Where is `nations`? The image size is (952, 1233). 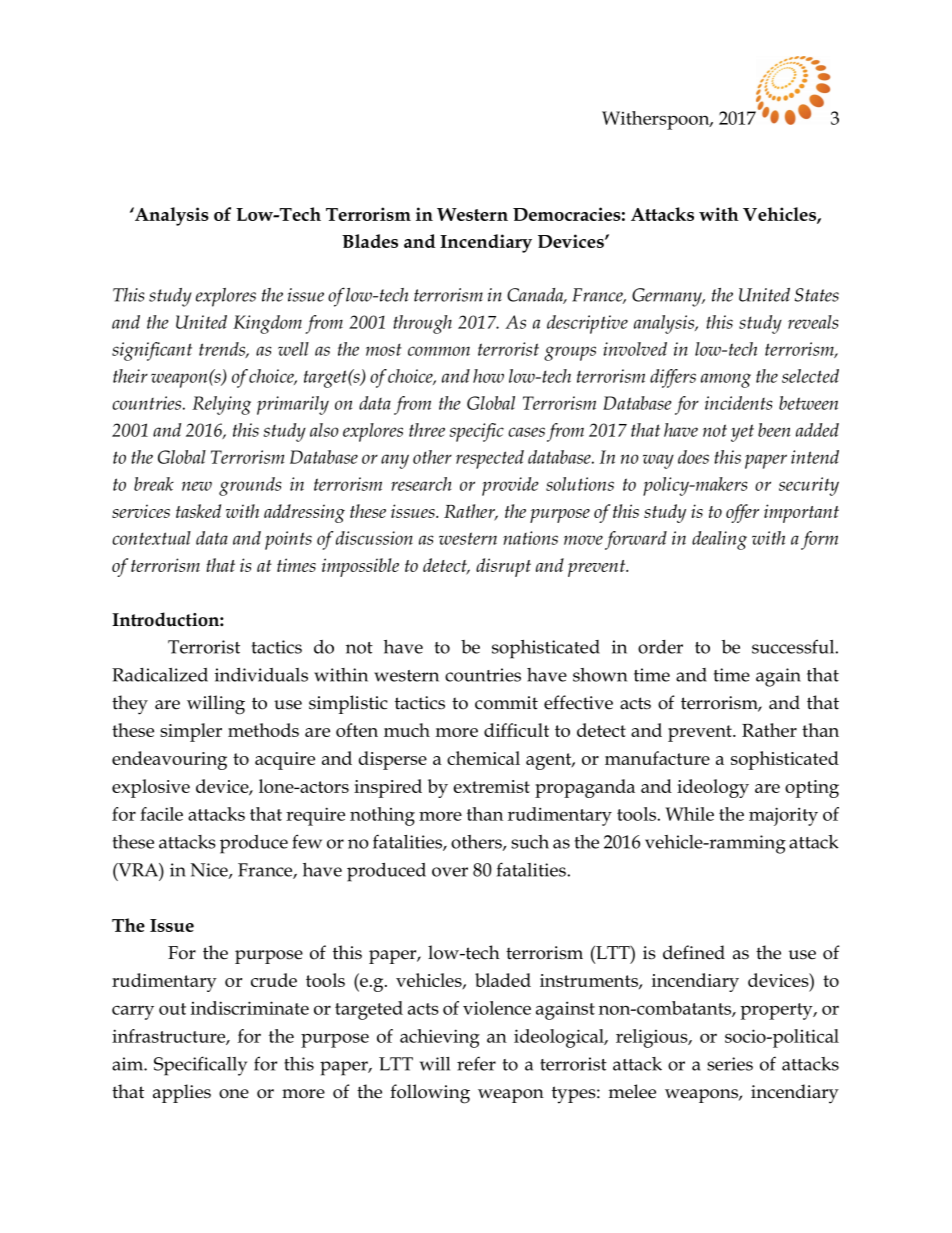
nations is located at coordinates (530, 538).
